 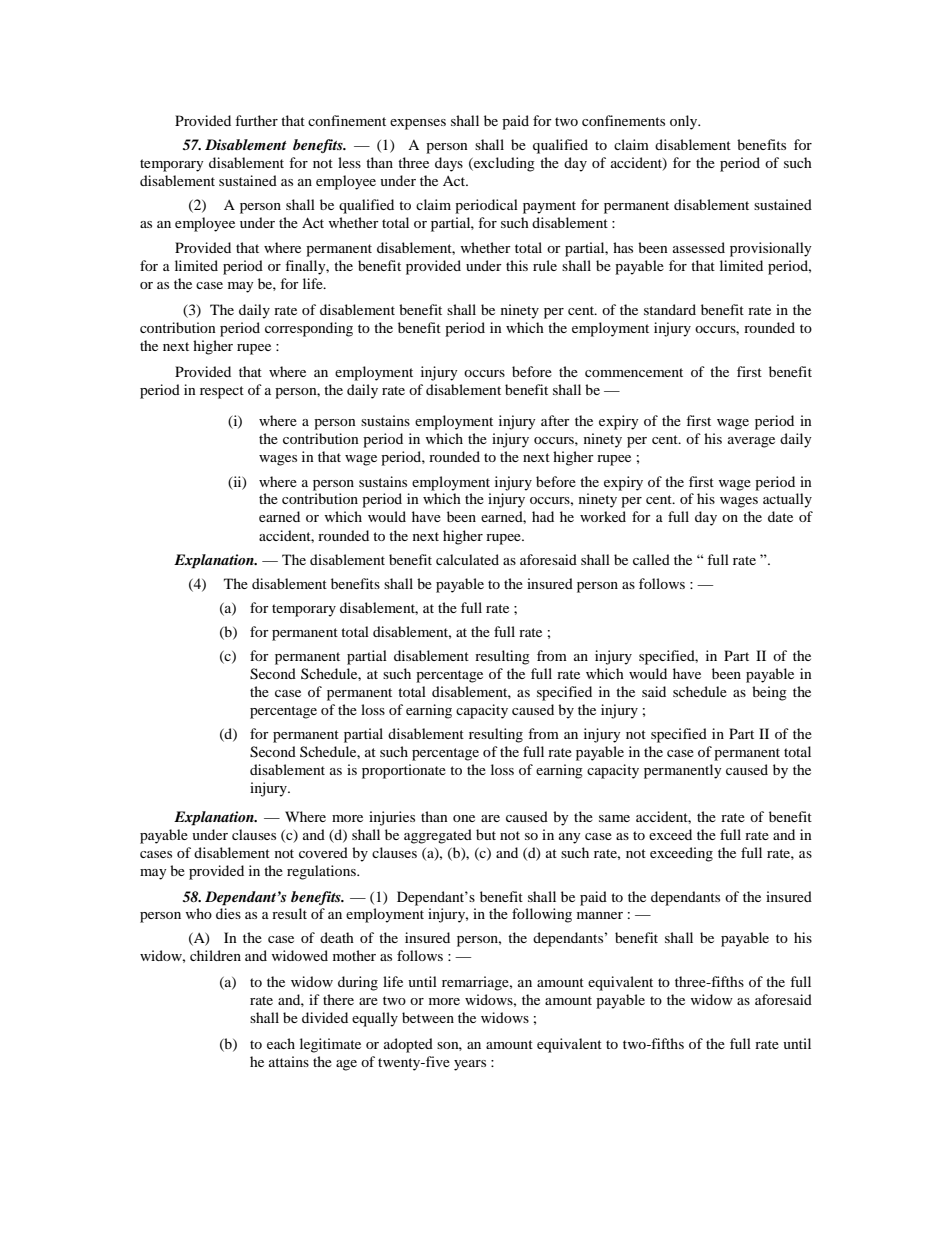 What do you see at coordinates (555, 420) in the screenshot?
I see `after` at bounding box center [555, 420].
